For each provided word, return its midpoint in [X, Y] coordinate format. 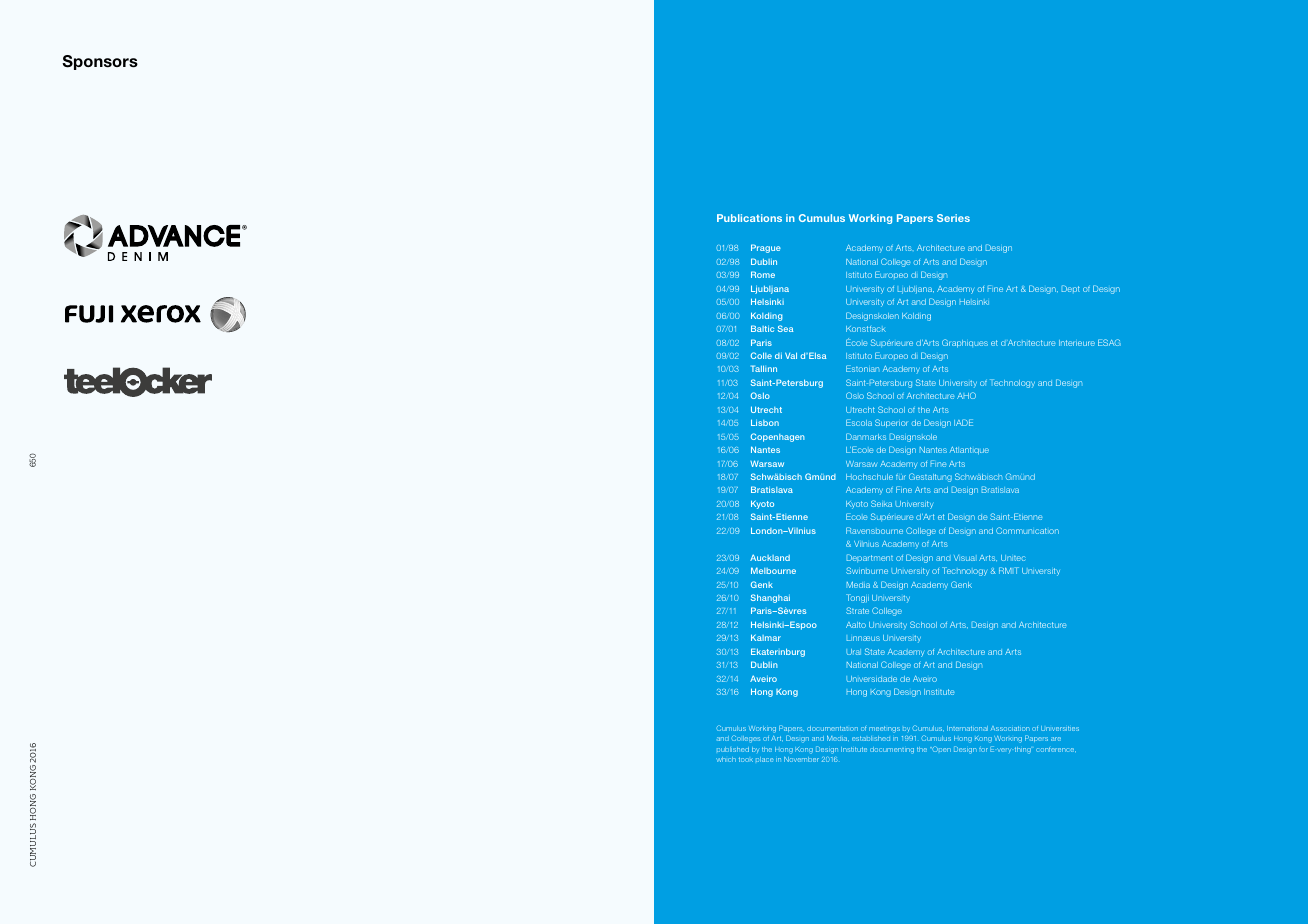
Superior [891, 423]
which [726, 759]
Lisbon [765, 422]
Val [791, 355]
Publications [749, 218]
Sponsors [100, 62]
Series [953, 218]
